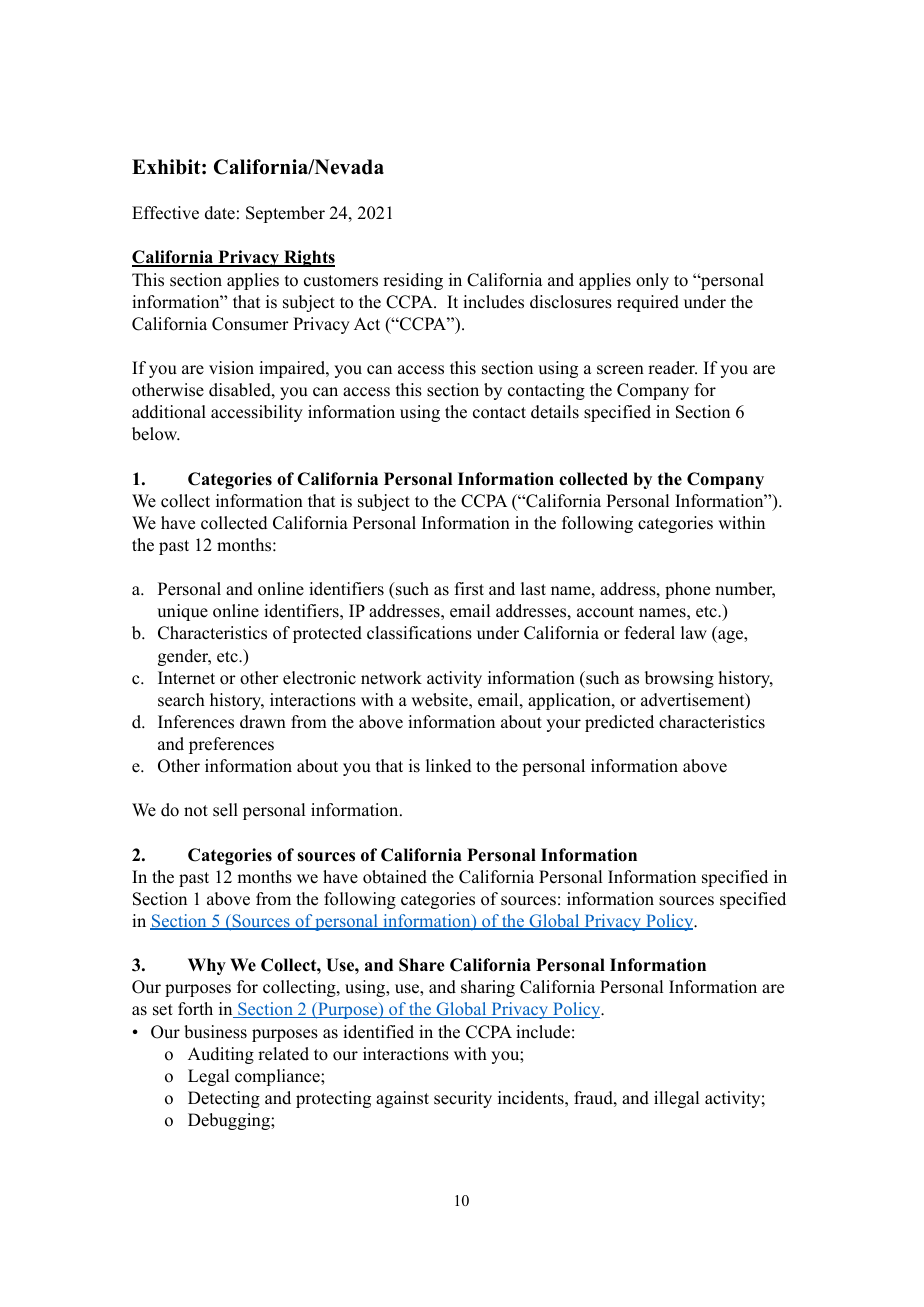 The image size is (924, 1307). Describe the element at coordinates (463, 1099) in the document. I see `security` at that location.
